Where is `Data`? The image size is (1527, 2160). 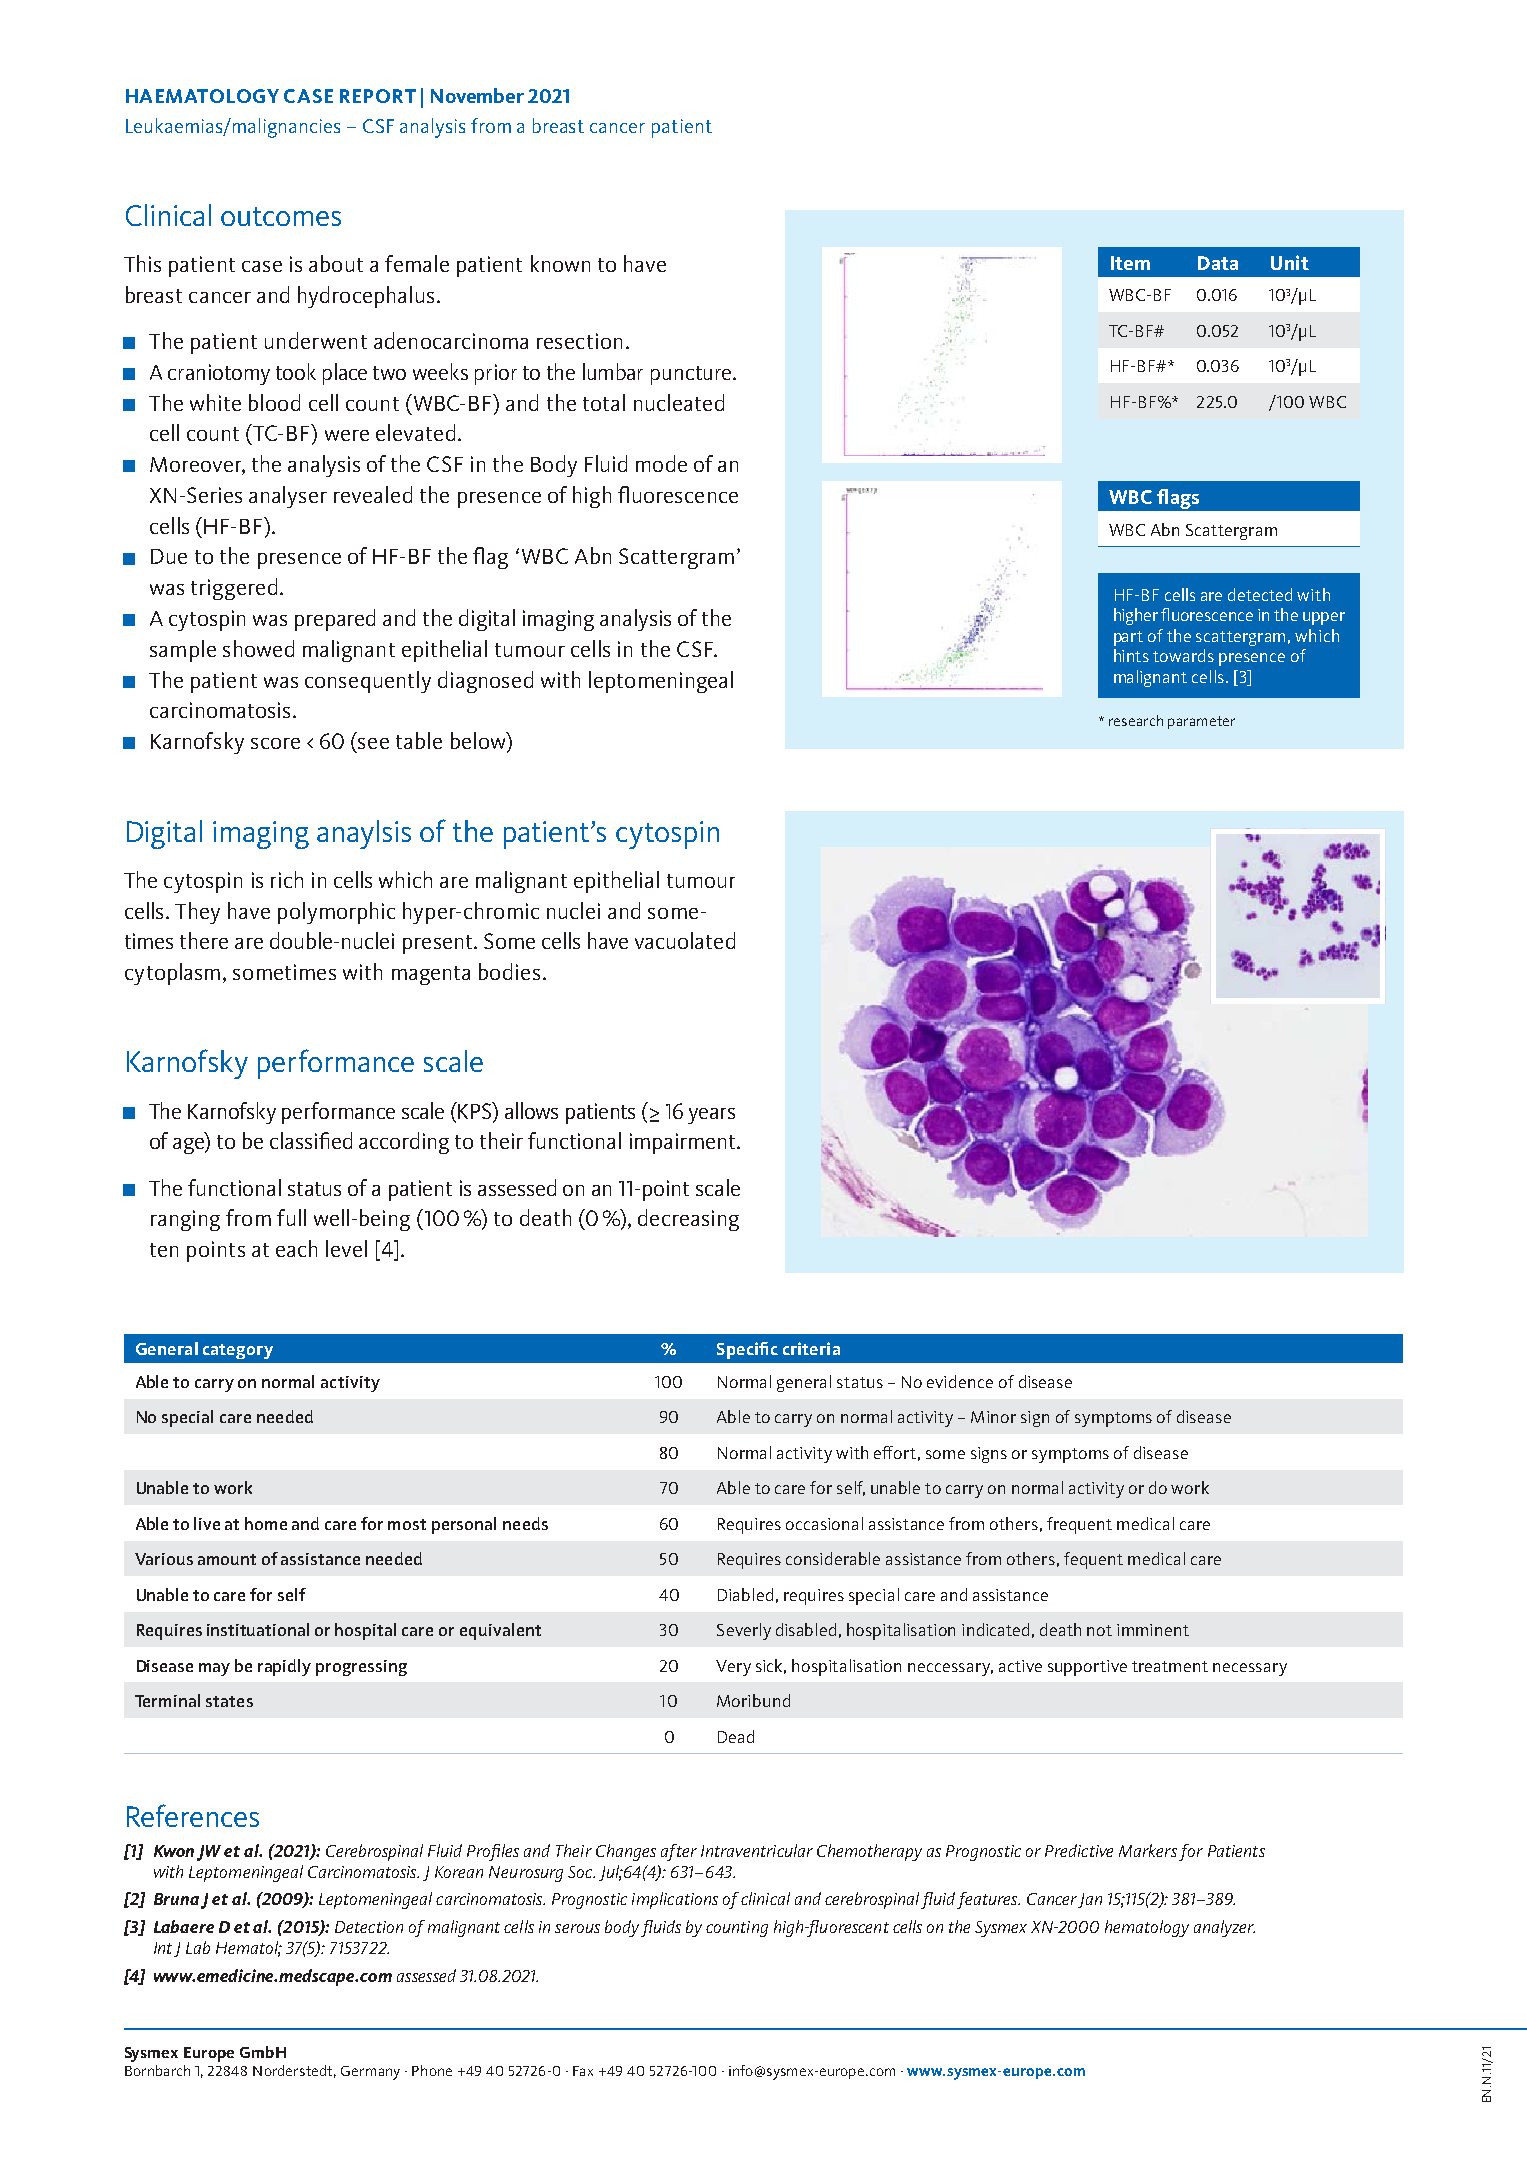 Data is located at coordinates (1218, 263).
